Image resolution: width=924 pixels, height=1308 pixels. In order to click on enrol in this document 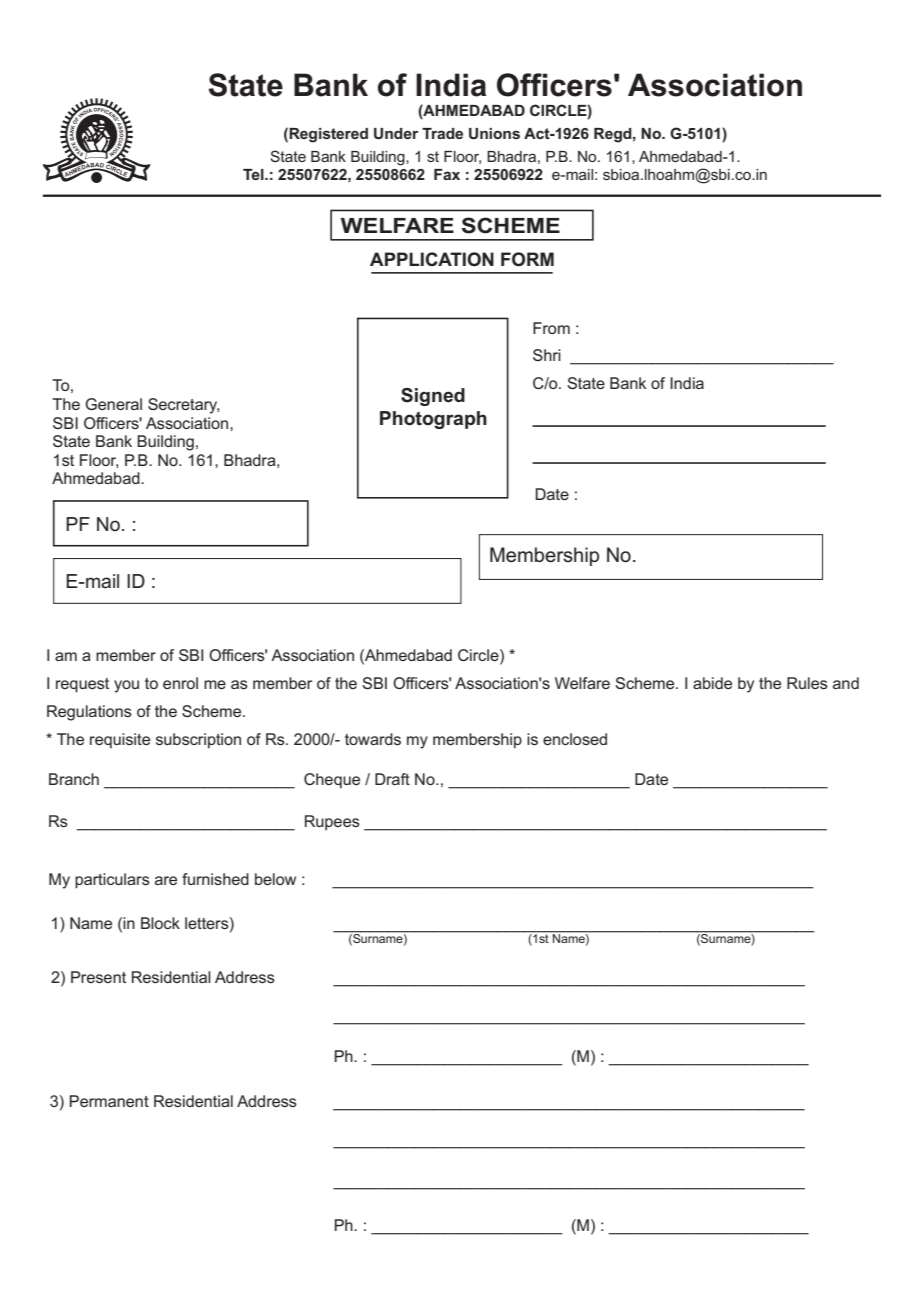, I will do `click(180, 683)`.
